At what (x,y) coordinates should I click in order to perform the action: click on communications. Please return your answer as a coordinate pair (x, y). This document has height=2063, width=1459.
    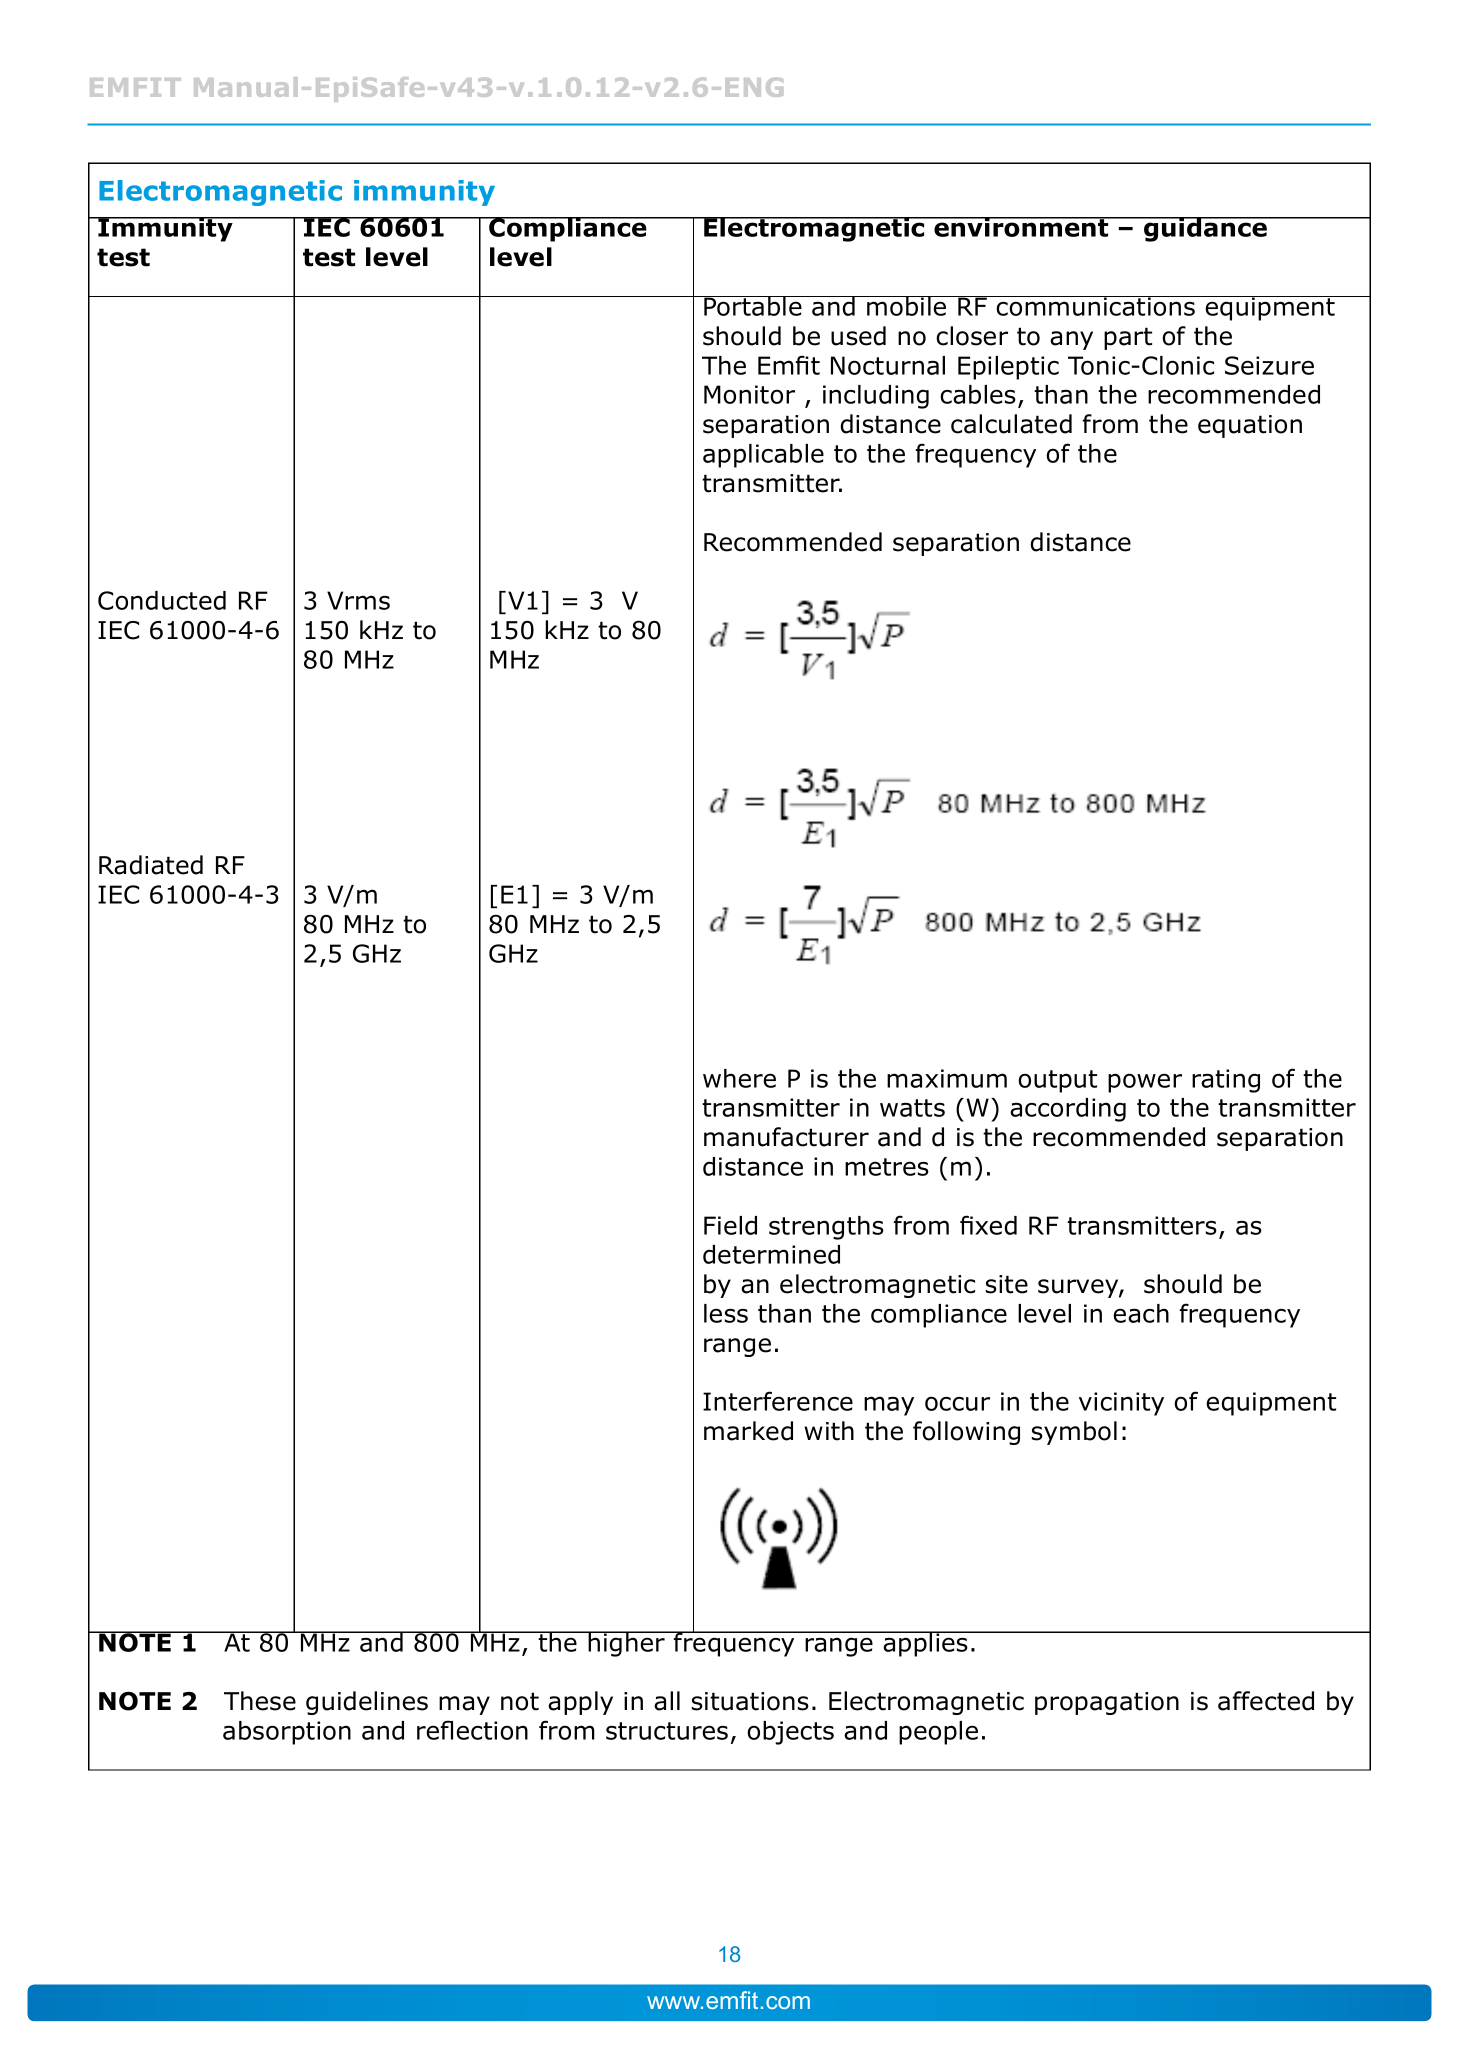
    Looking at the image, I should click on (1096, 306).
